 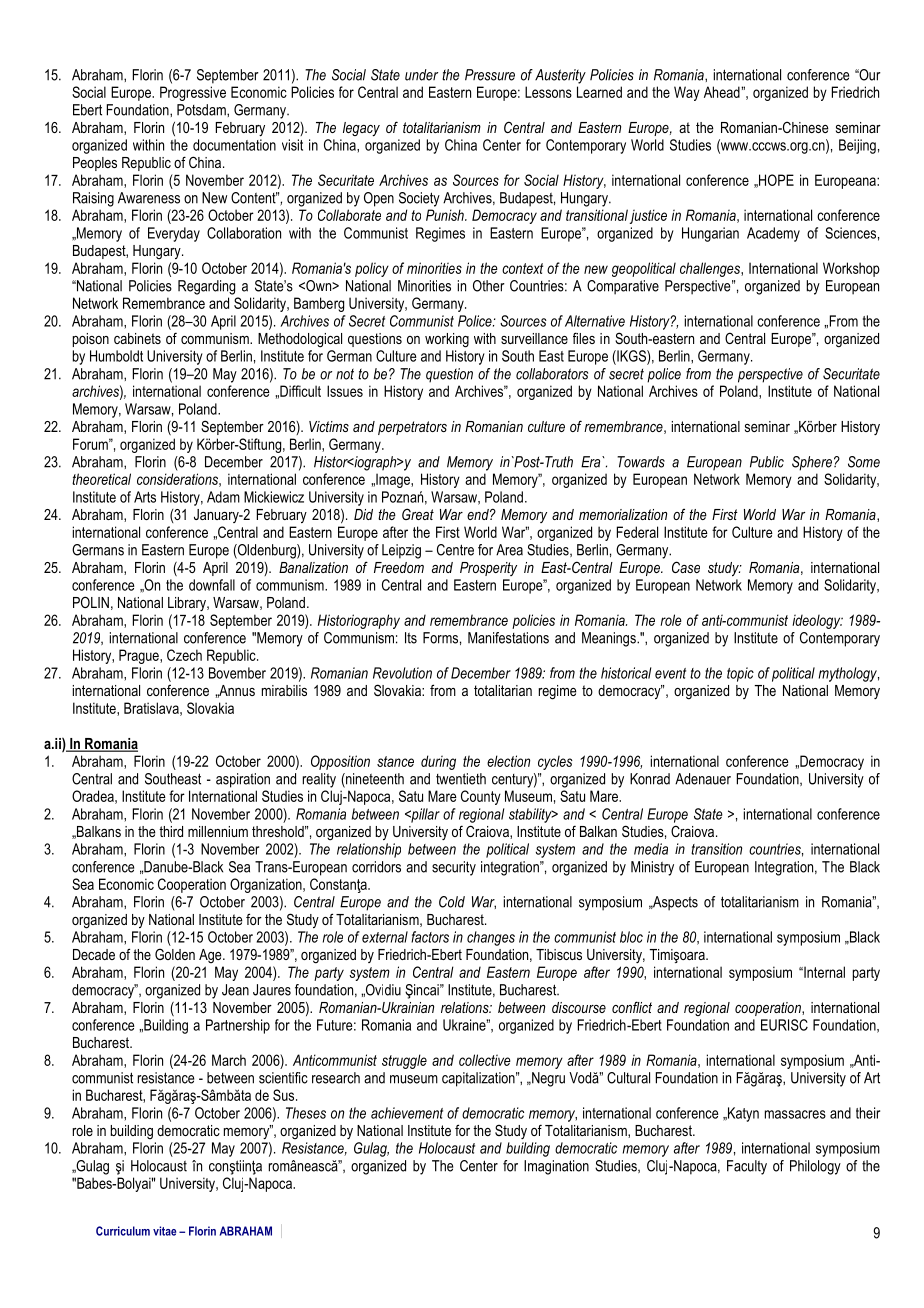 I want to click on Ahead, so click(x=723, y=92).
